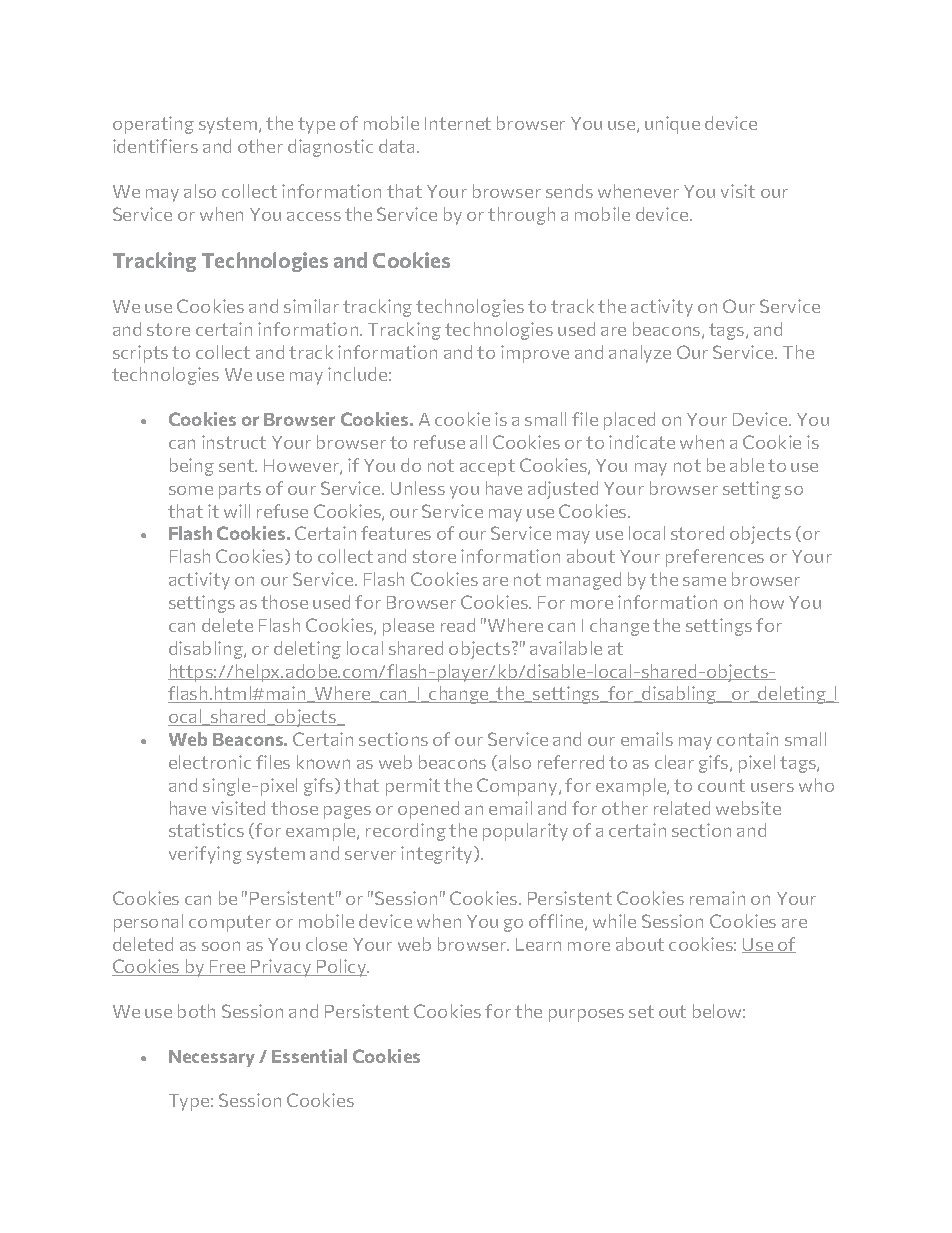  Describe the element at coordinates (196, 1011) in the document. I see `both` at that location.
